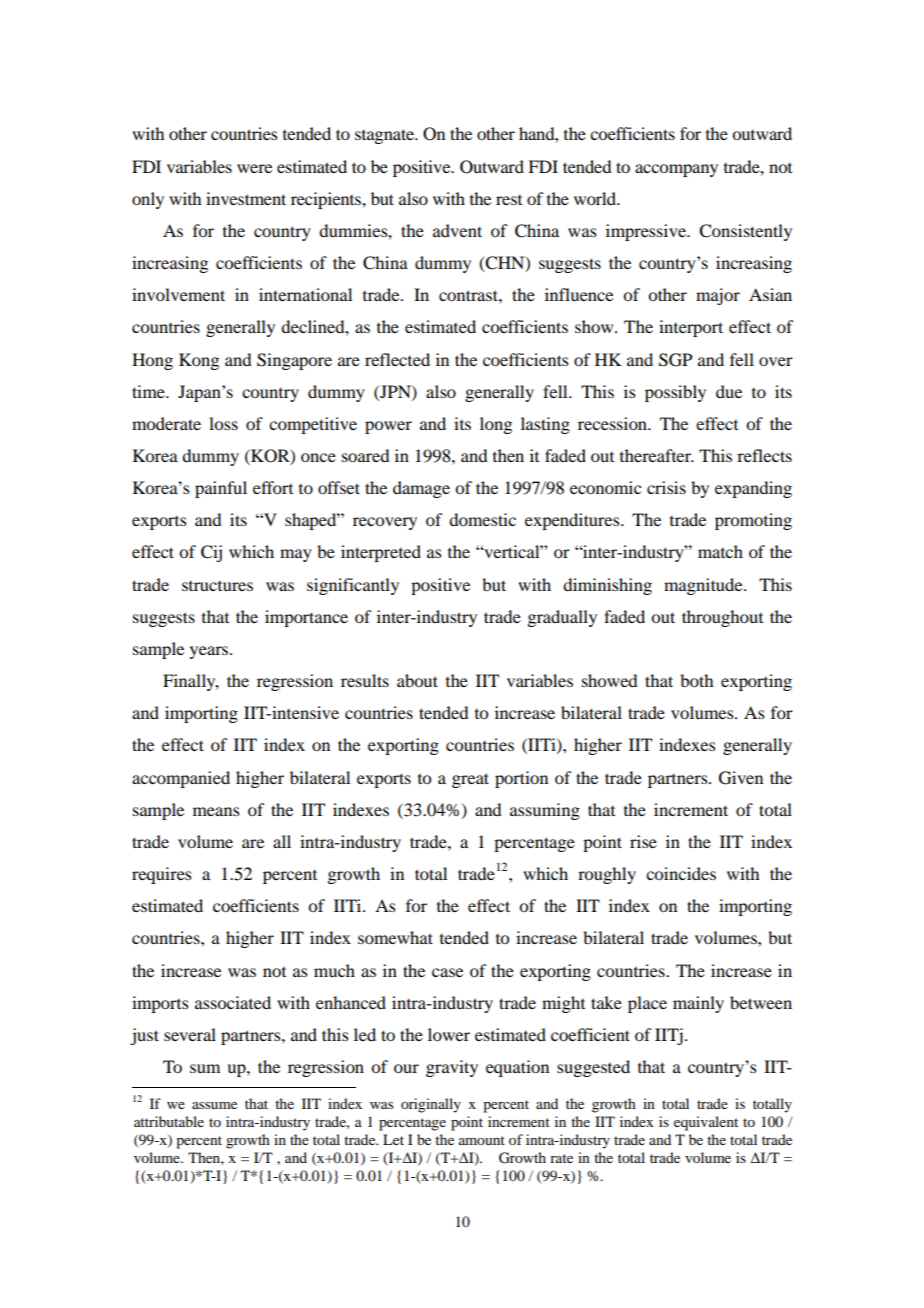  I want to click on accompany, so click(676, 170).
